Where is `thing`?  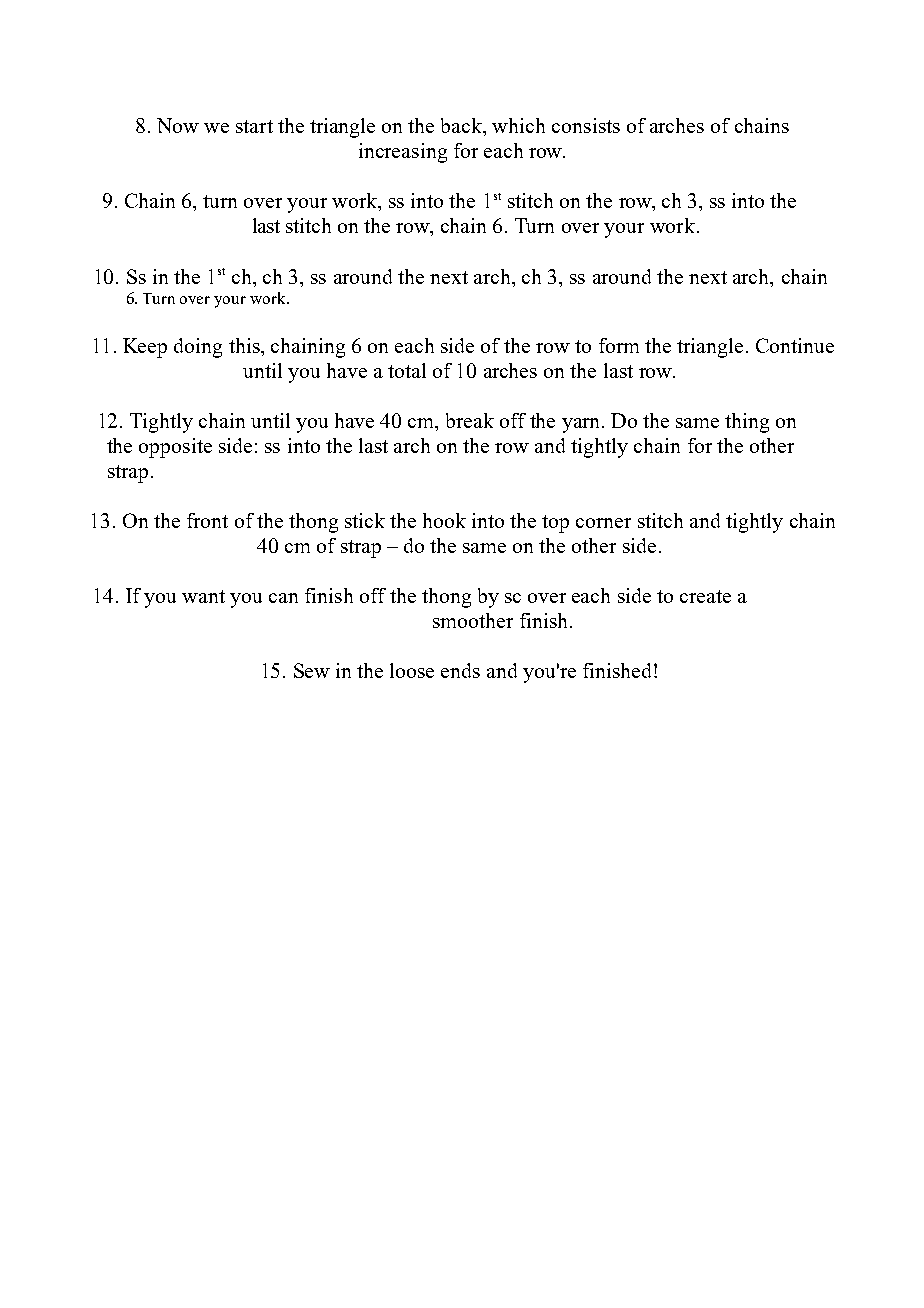
thing is located at coordinates (747, 423).
